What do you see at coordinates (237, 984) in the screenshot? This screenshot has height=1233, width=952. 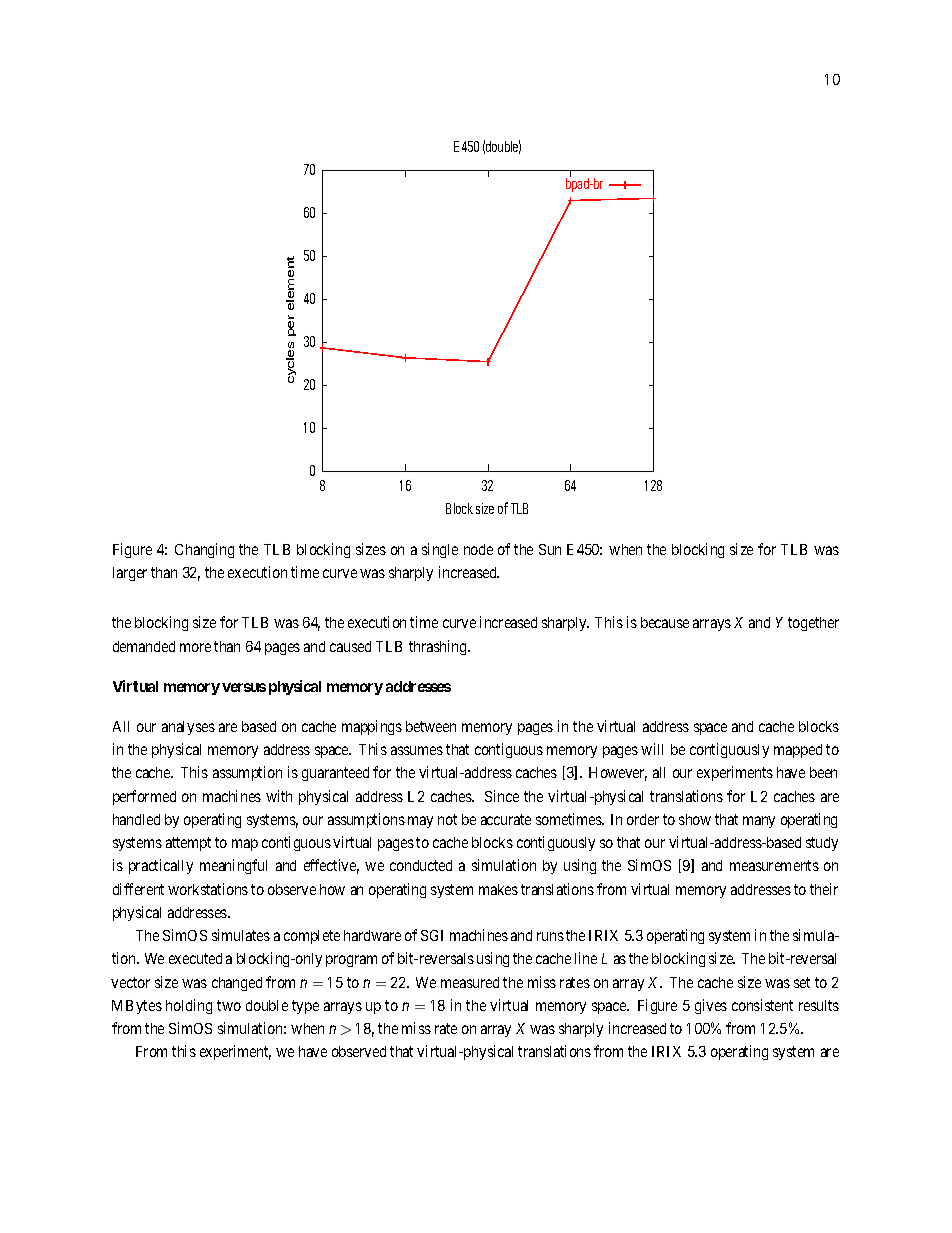 I see `changed` at bounding box center [237, 984].
